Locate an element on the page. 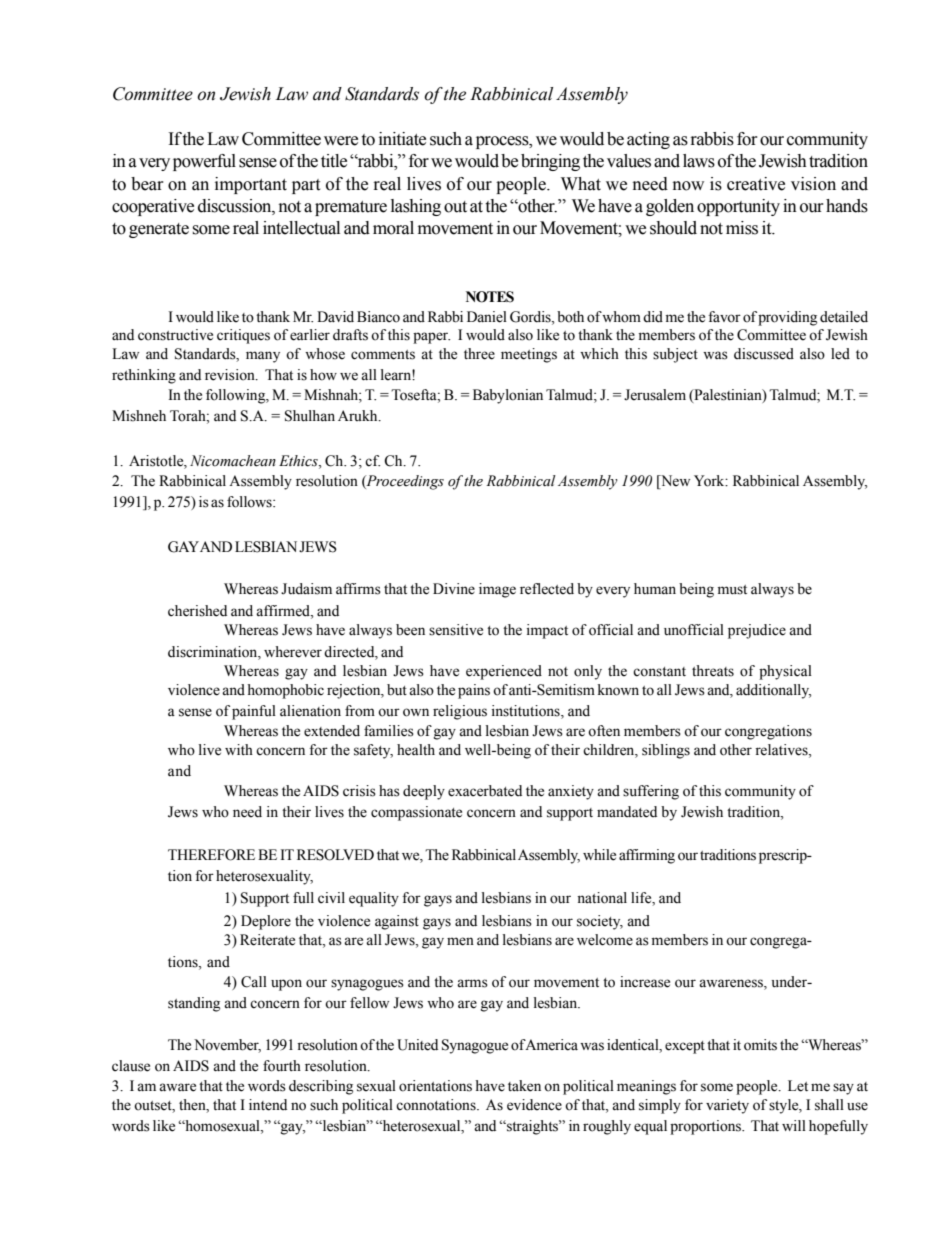 The height and width of the document is (1233, 952). siblings is located at coordinates (666, 751).
